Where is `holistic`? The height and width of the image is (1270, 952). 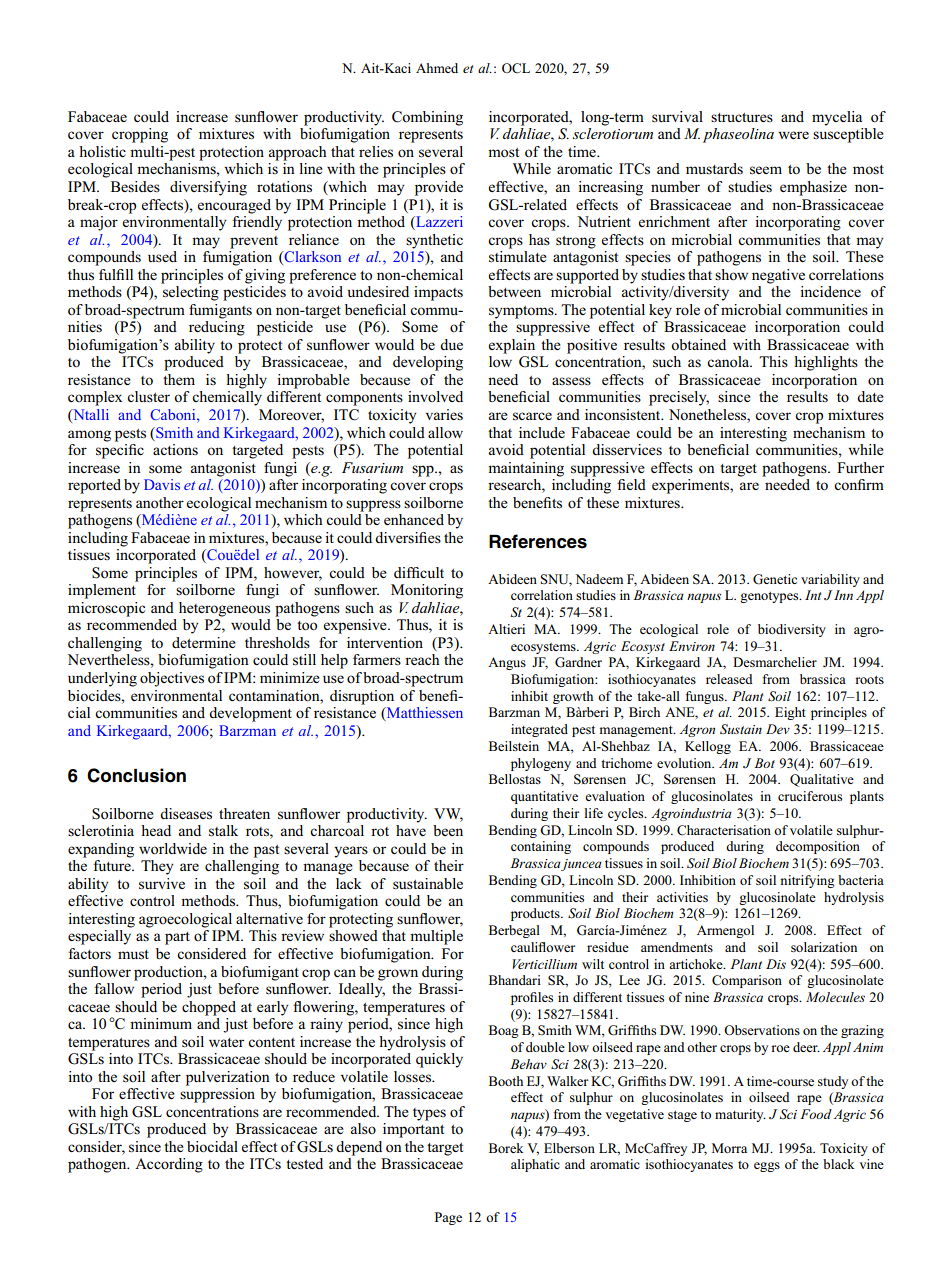 holistic is located at coordinates (102, 151).
